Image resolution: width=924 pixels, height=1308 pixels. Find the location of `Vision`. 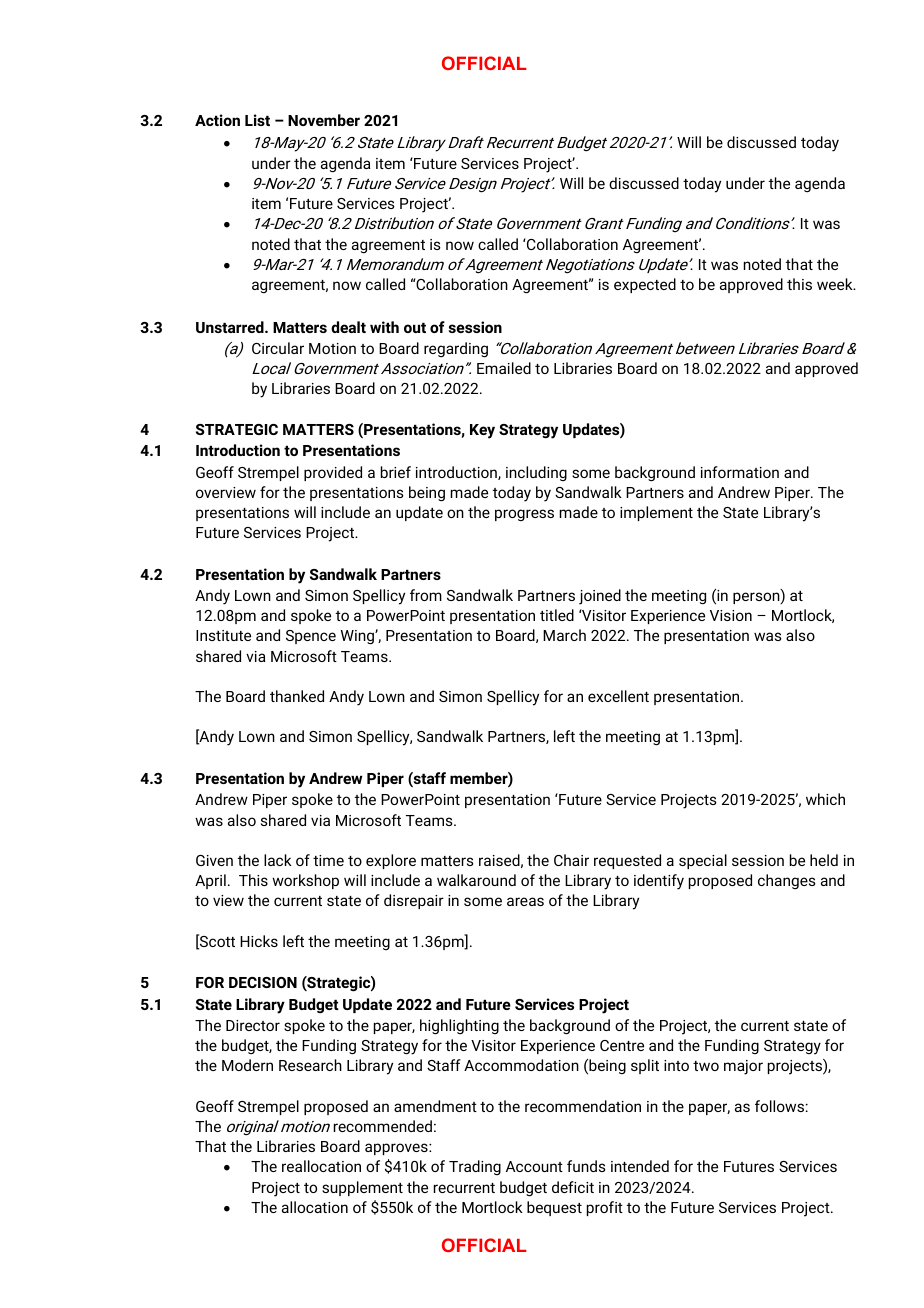

Vision is located at coordinates (731, 615).
